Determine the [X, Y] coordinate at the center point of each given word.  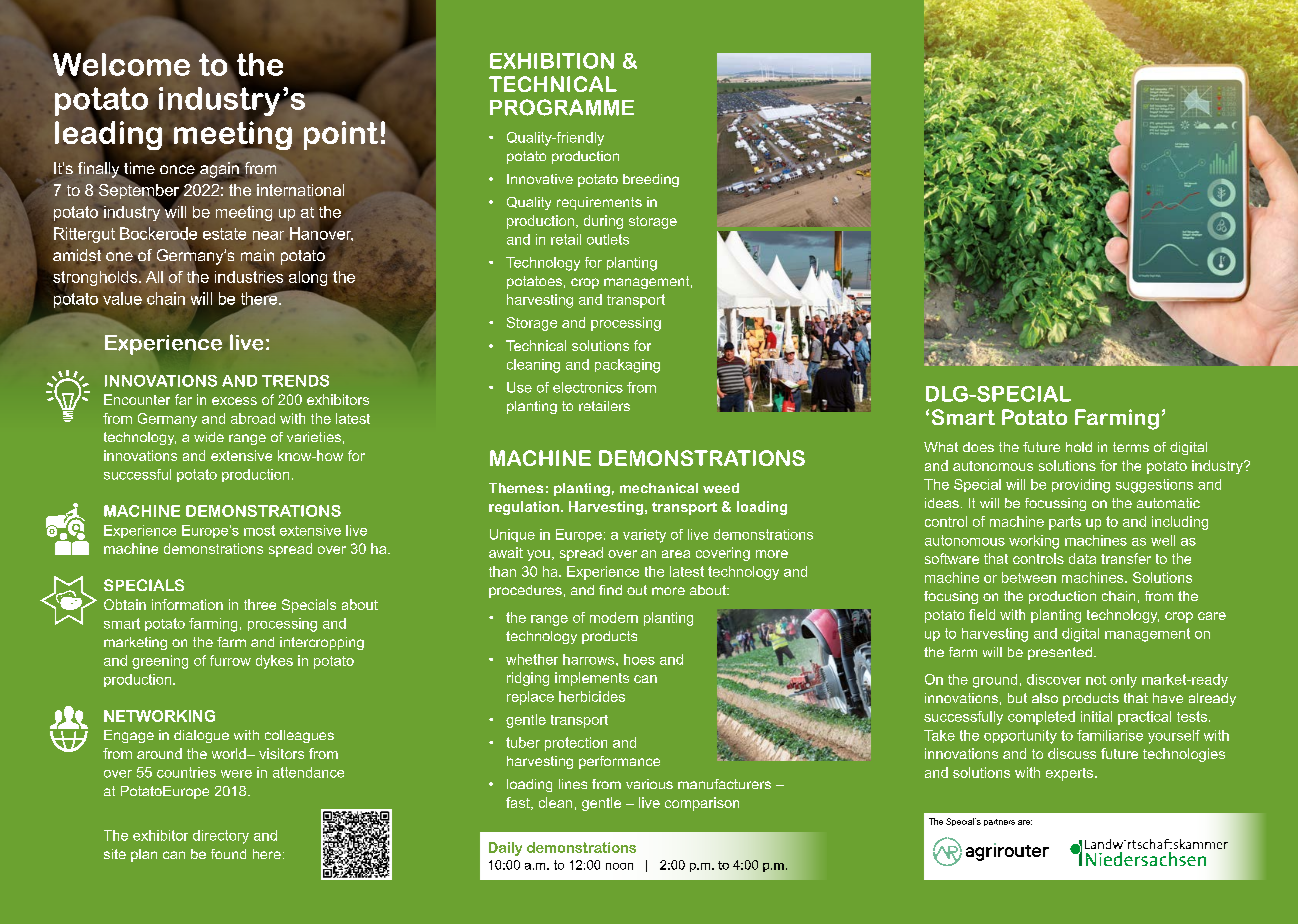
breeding [651, 180]
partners [999, 822]
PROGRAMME [562, 107]
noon [619, 866]
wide [209, 437]
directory [221, 837]
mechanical [659, 488]
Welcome [120, 64]
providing [1081, 486]
